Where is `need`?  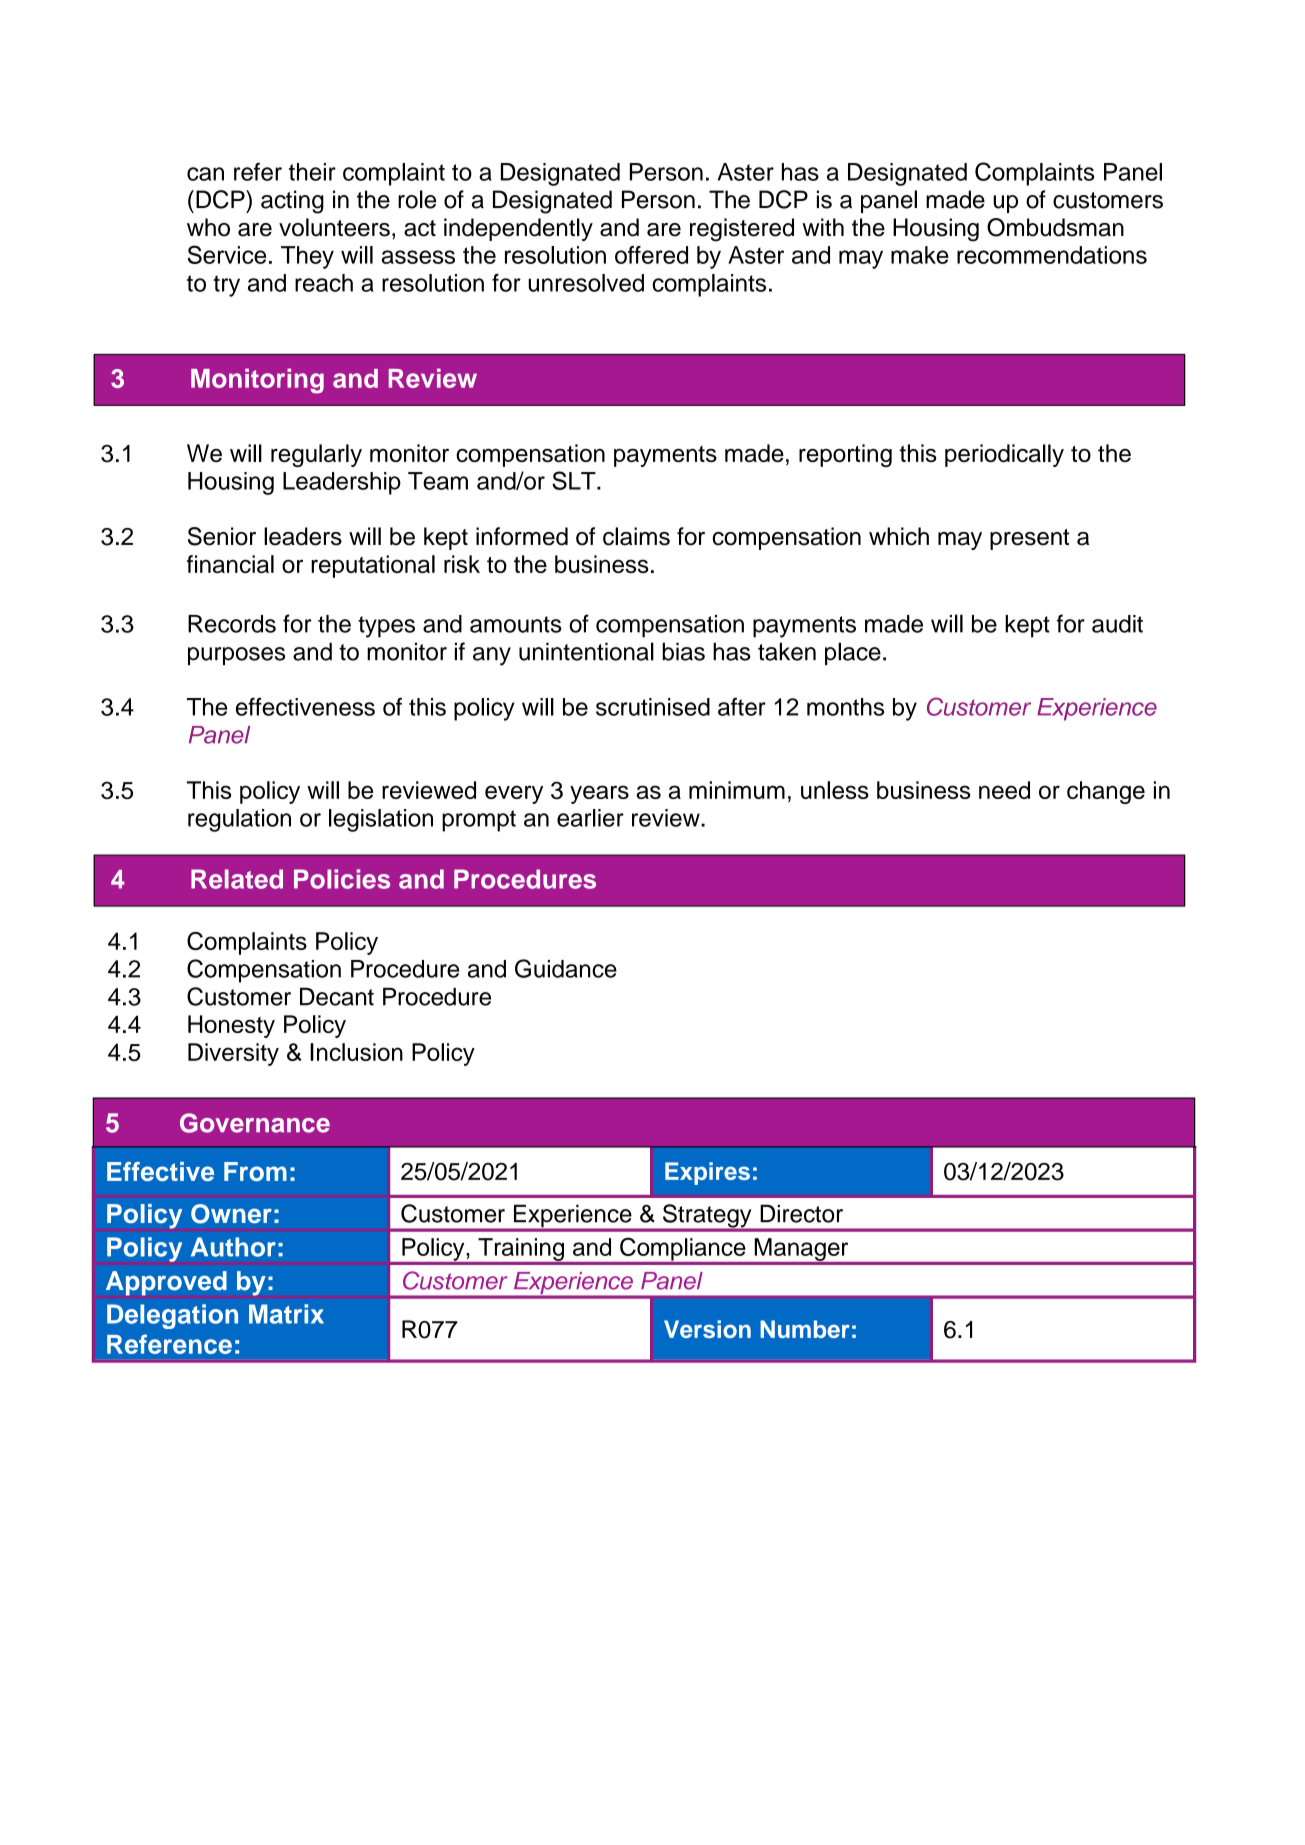 need is located at coordinates (1004, 790).
